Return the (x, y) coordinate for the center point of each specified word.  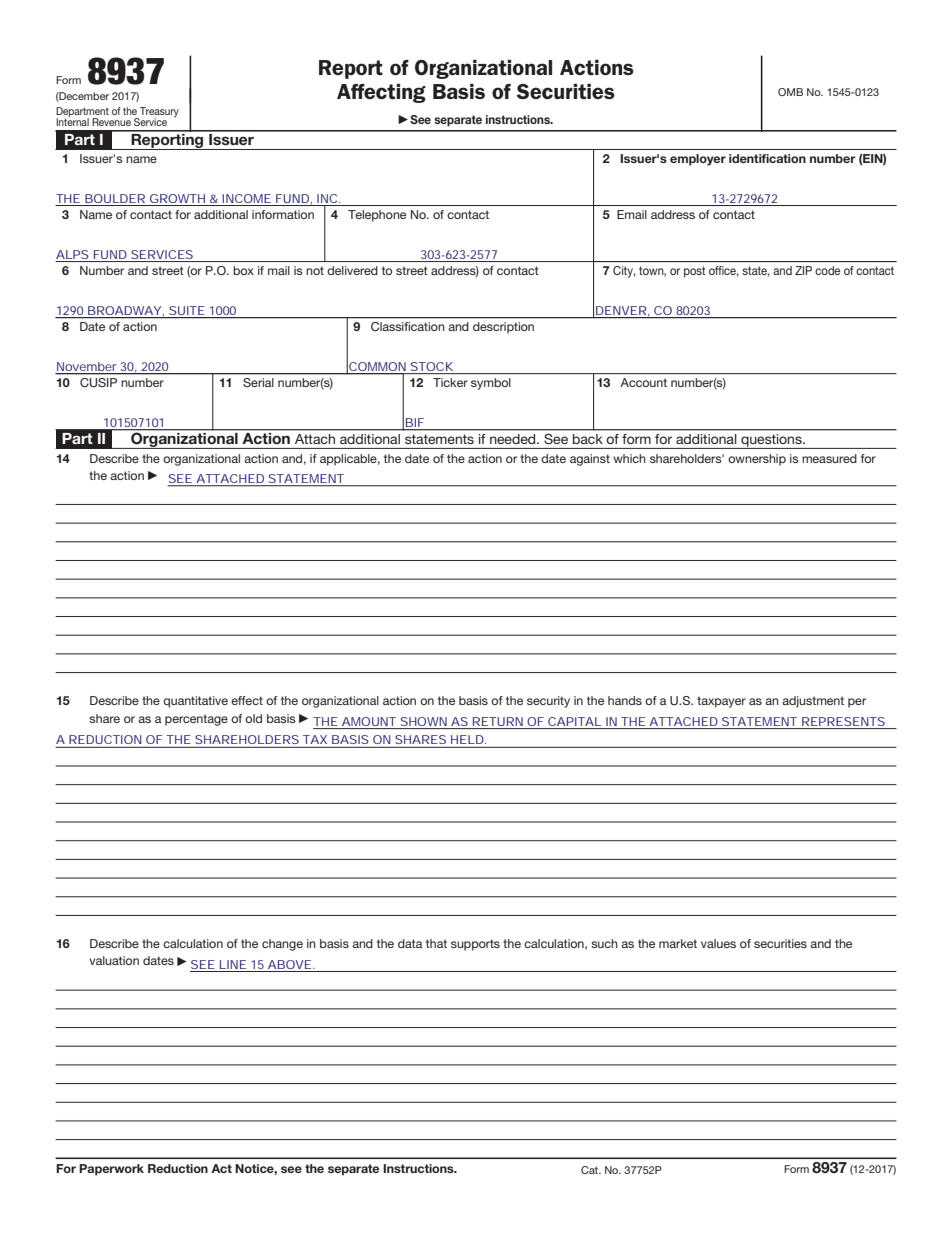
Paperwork (111, 1170)
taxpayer (721, 702)
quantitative (195, 702)
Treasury (158, 113)
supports (475, 945)
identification (767, 158)
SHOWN (424, 721)
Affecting (381, 93)
